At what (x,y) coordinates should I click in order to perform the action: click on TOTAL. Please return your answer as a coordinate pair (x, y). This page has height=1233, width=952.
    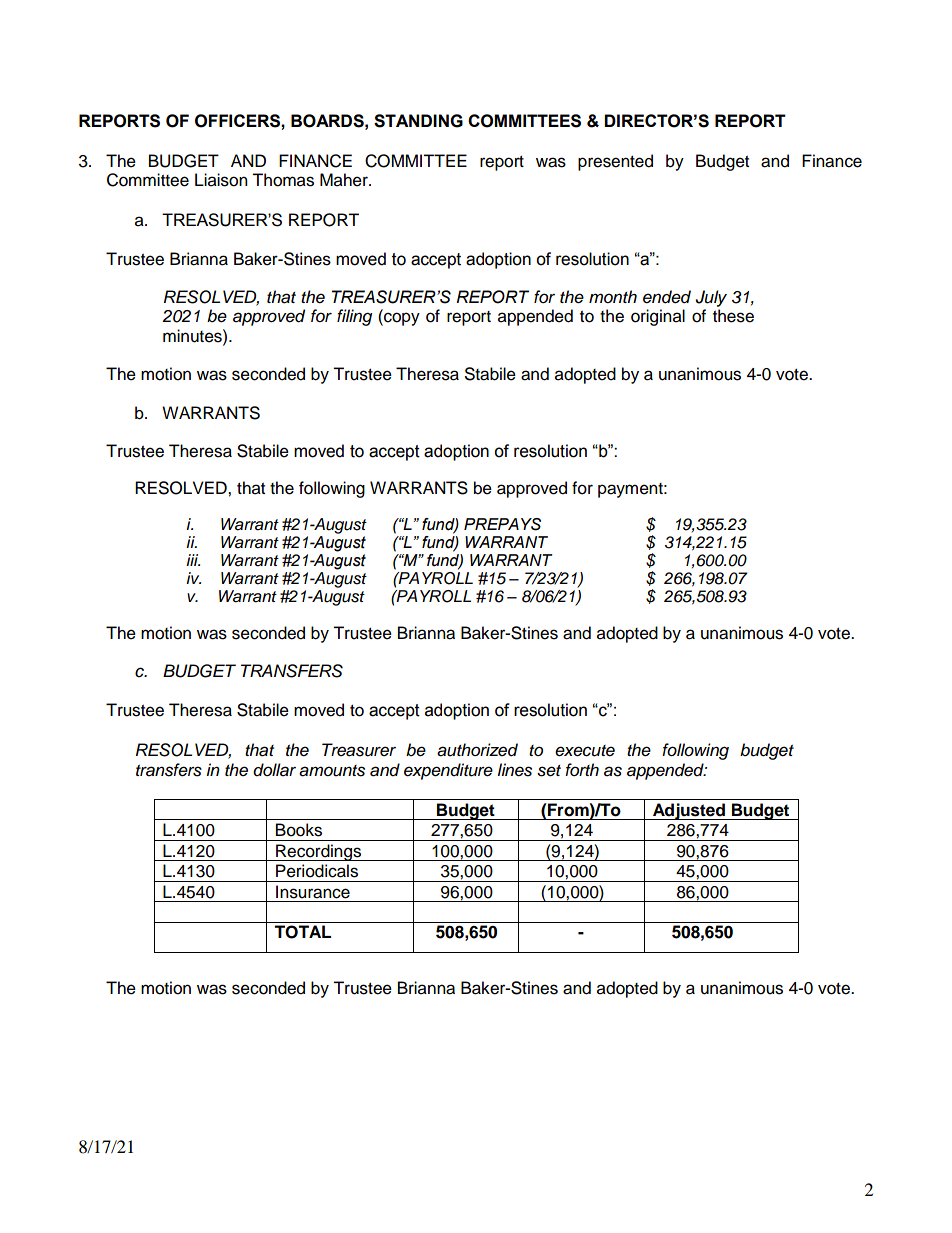
    Looking at the image, I should click on (302, 932).
